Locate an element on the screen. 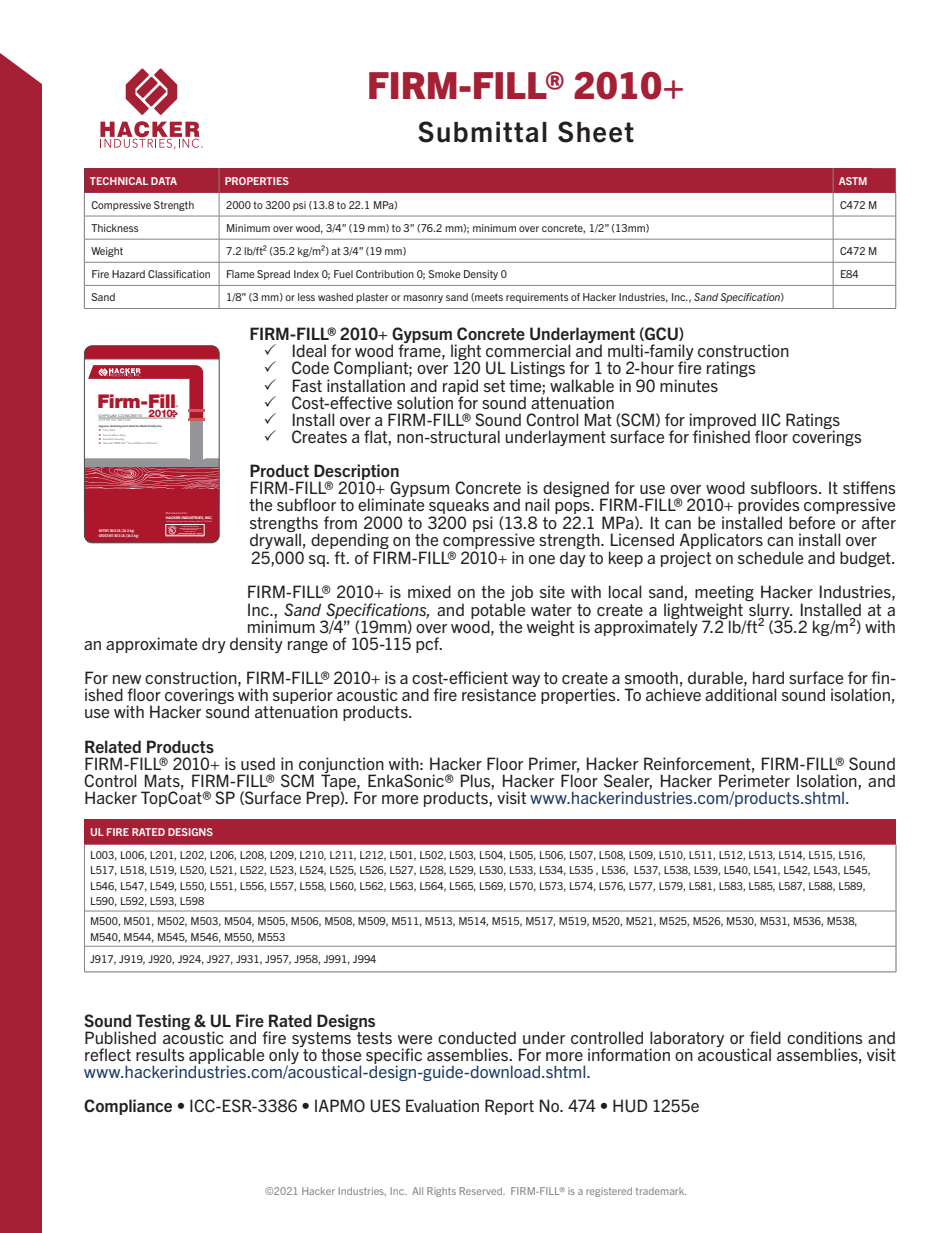 The width and height of the screenshot is (952, 1233). pcf is located at coordinates (429, 645).
